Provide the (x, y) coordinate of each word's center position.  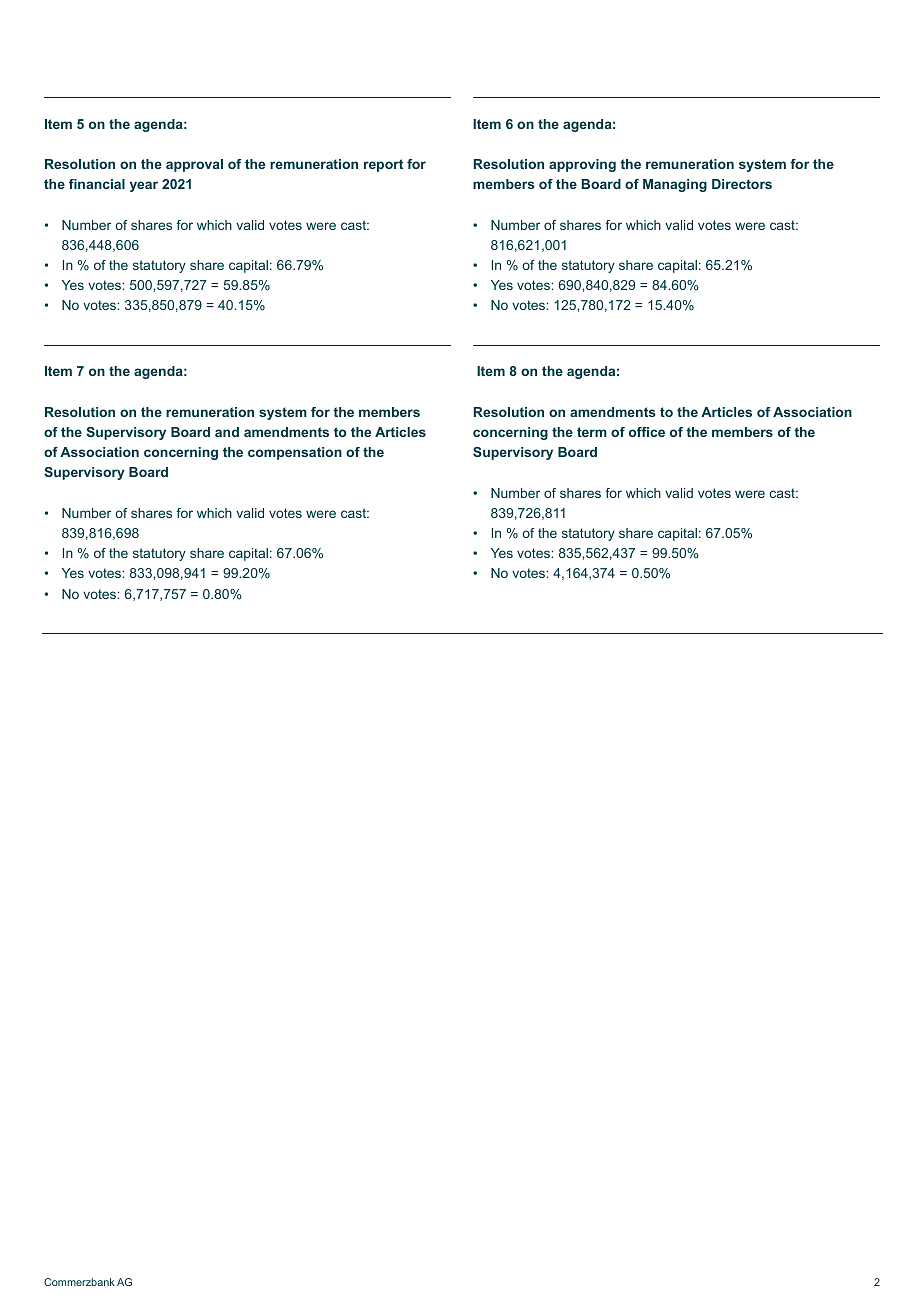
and (227, 432)
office (647, 432)
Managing (675, 185)
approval (194, 165)
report (383, 165)
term (592, 432)
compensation (295, 453)
